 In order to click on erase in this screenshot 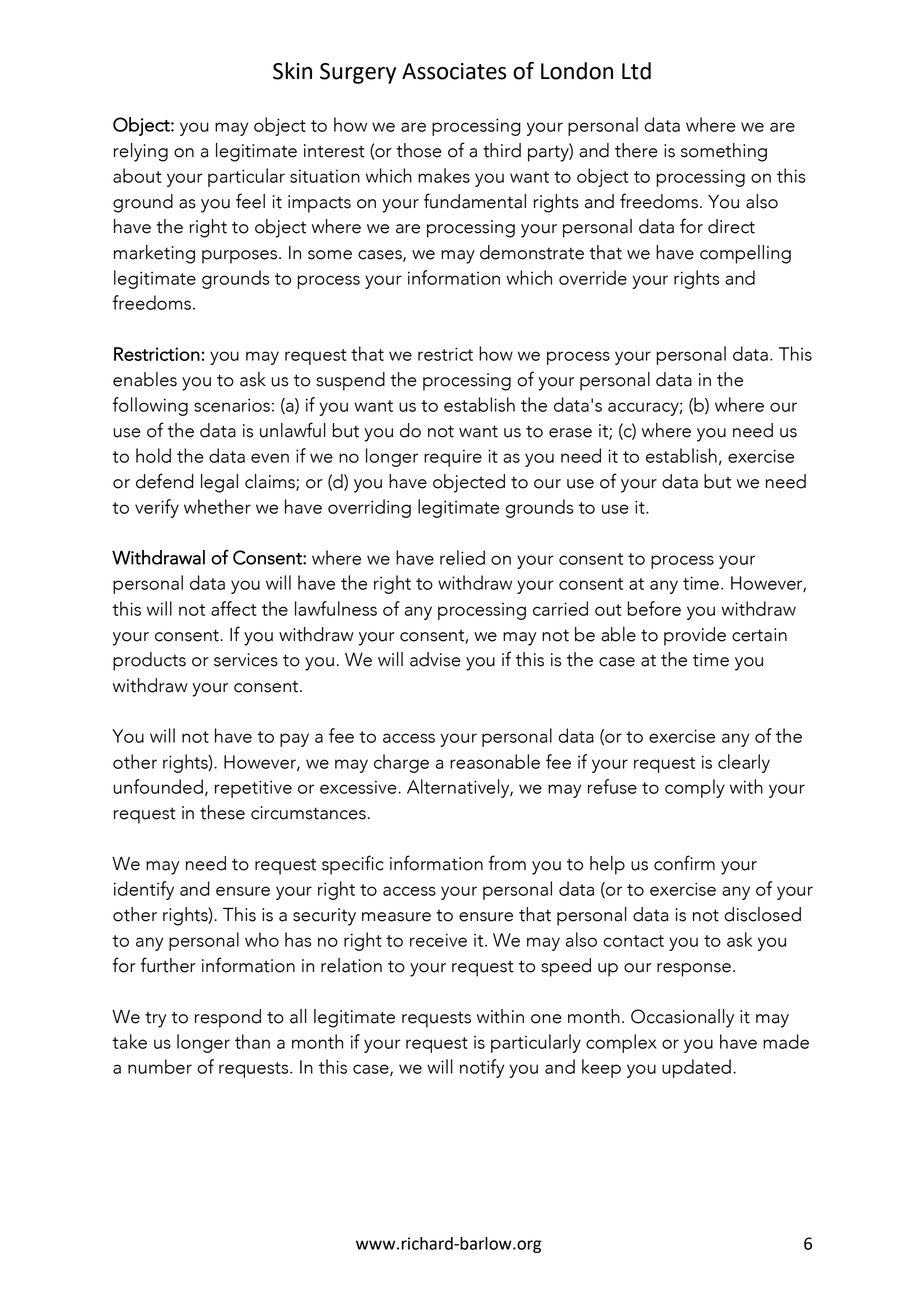, I will do `click(570, 433)`.
